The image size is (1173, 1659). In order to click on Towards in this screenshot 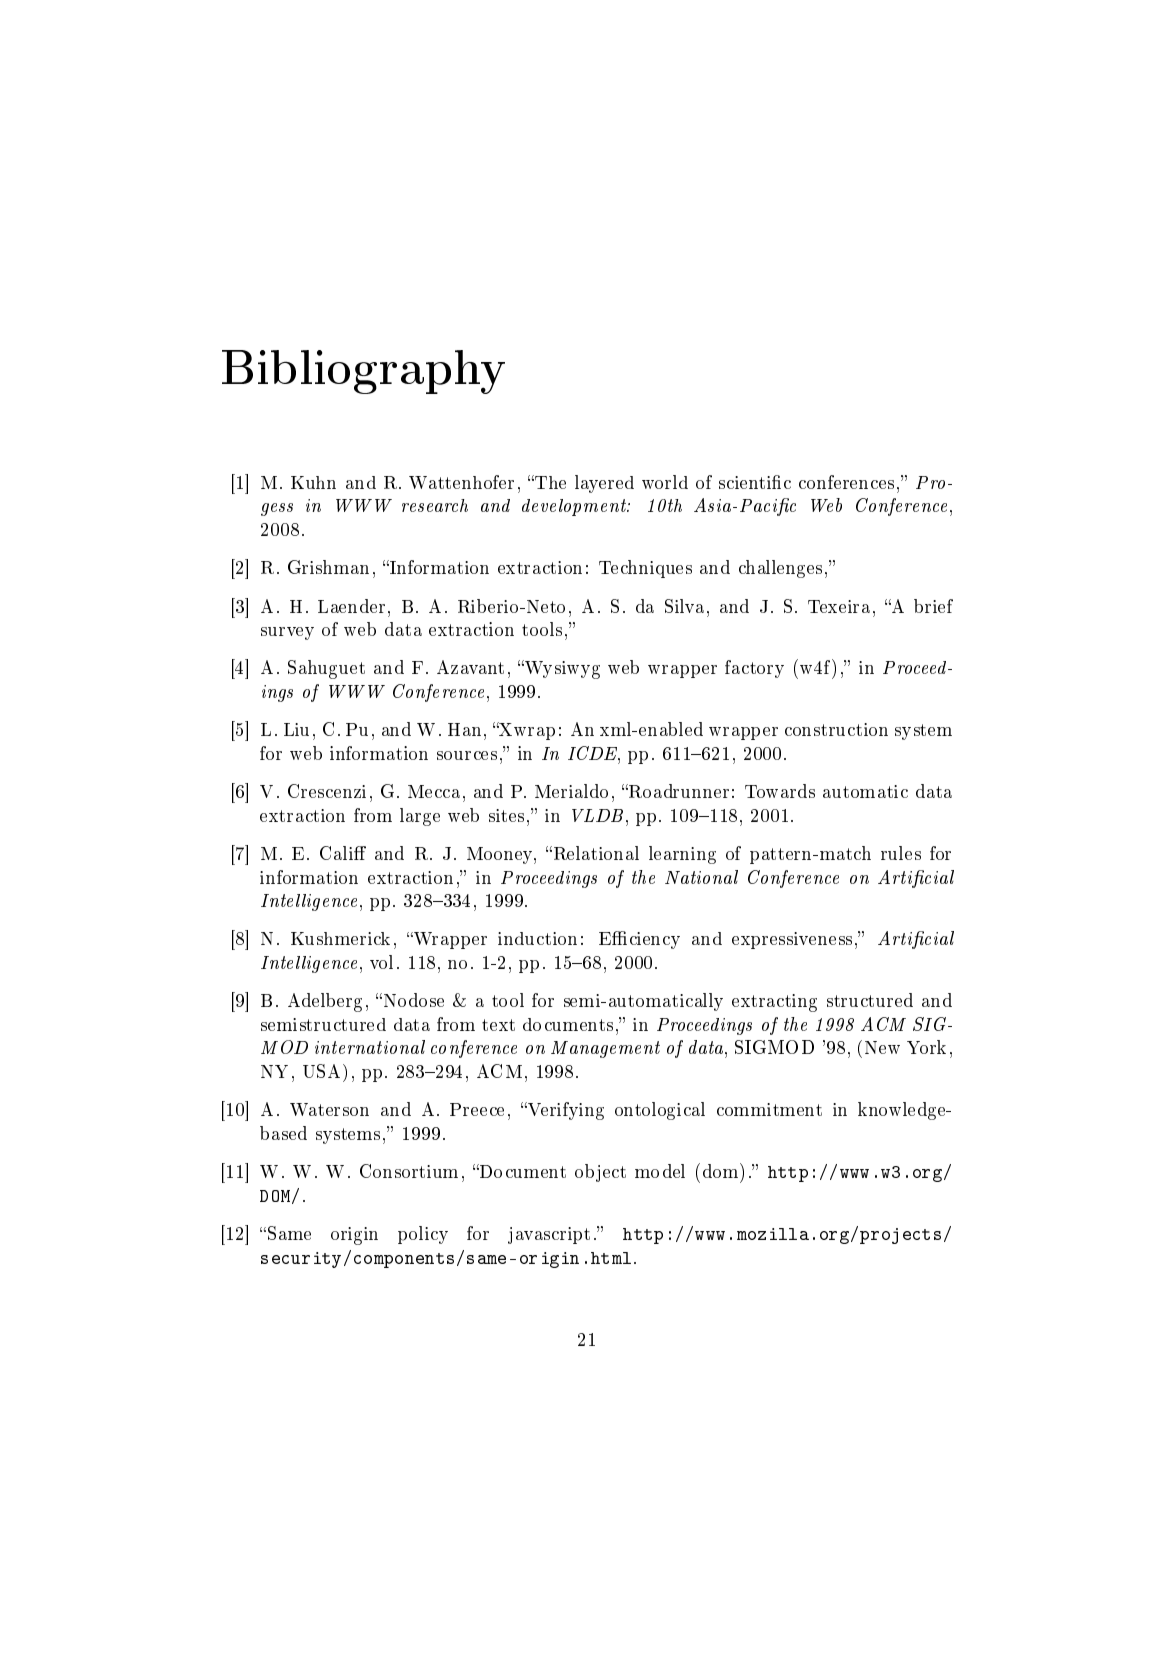, I will do `click(780, 791)`.
